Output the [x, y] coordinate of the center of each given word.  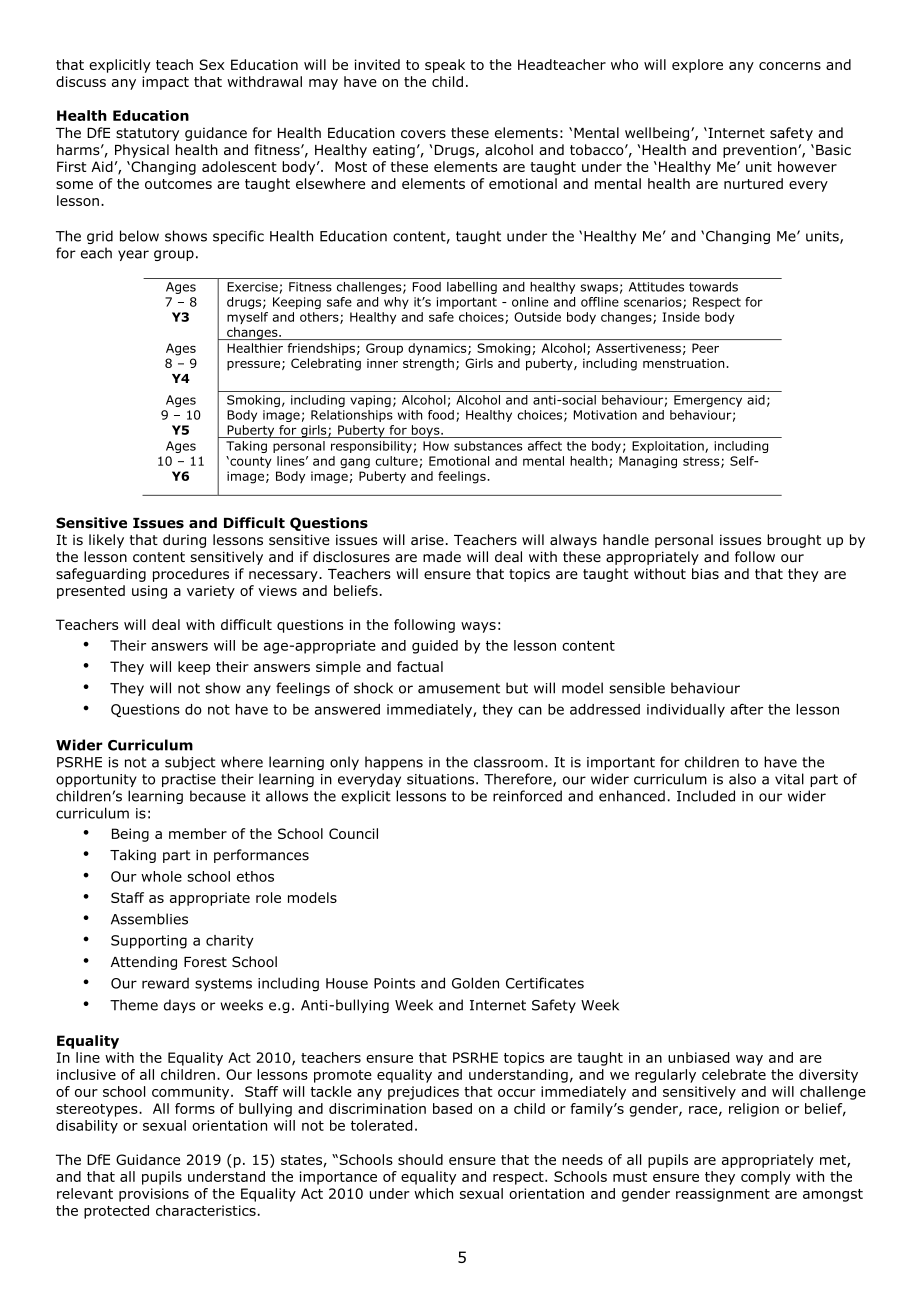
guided [435, 647]
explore [697, 66]
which [433, 1193]
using [149, 592]
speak [445, 66]
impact [165, 83]
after [746, 709]
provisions [154, 1195]
